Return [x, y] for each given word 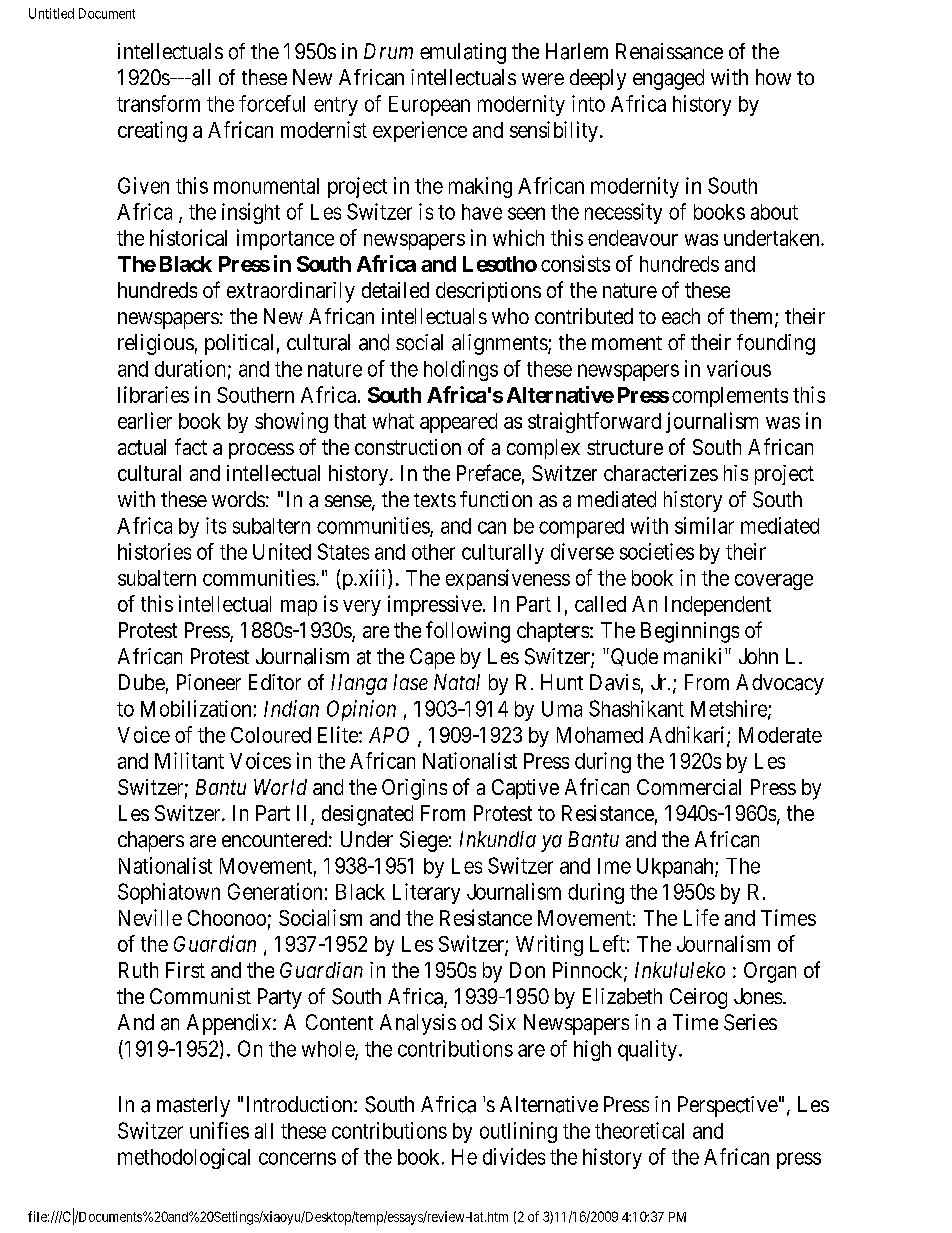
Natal [457, 682]
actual [142, 447]
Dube [142, 682]
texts [435, 500]
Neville [150, 917]
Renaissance [669, 51]
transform [158, 103]
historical [188, 237]
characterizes [661, 473]
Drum [388, 51]
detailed [395, 290]
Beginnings [690, 632]
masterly [193, 1106]
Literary [426, 893]
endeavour [633, 238]
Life [701, 917]
